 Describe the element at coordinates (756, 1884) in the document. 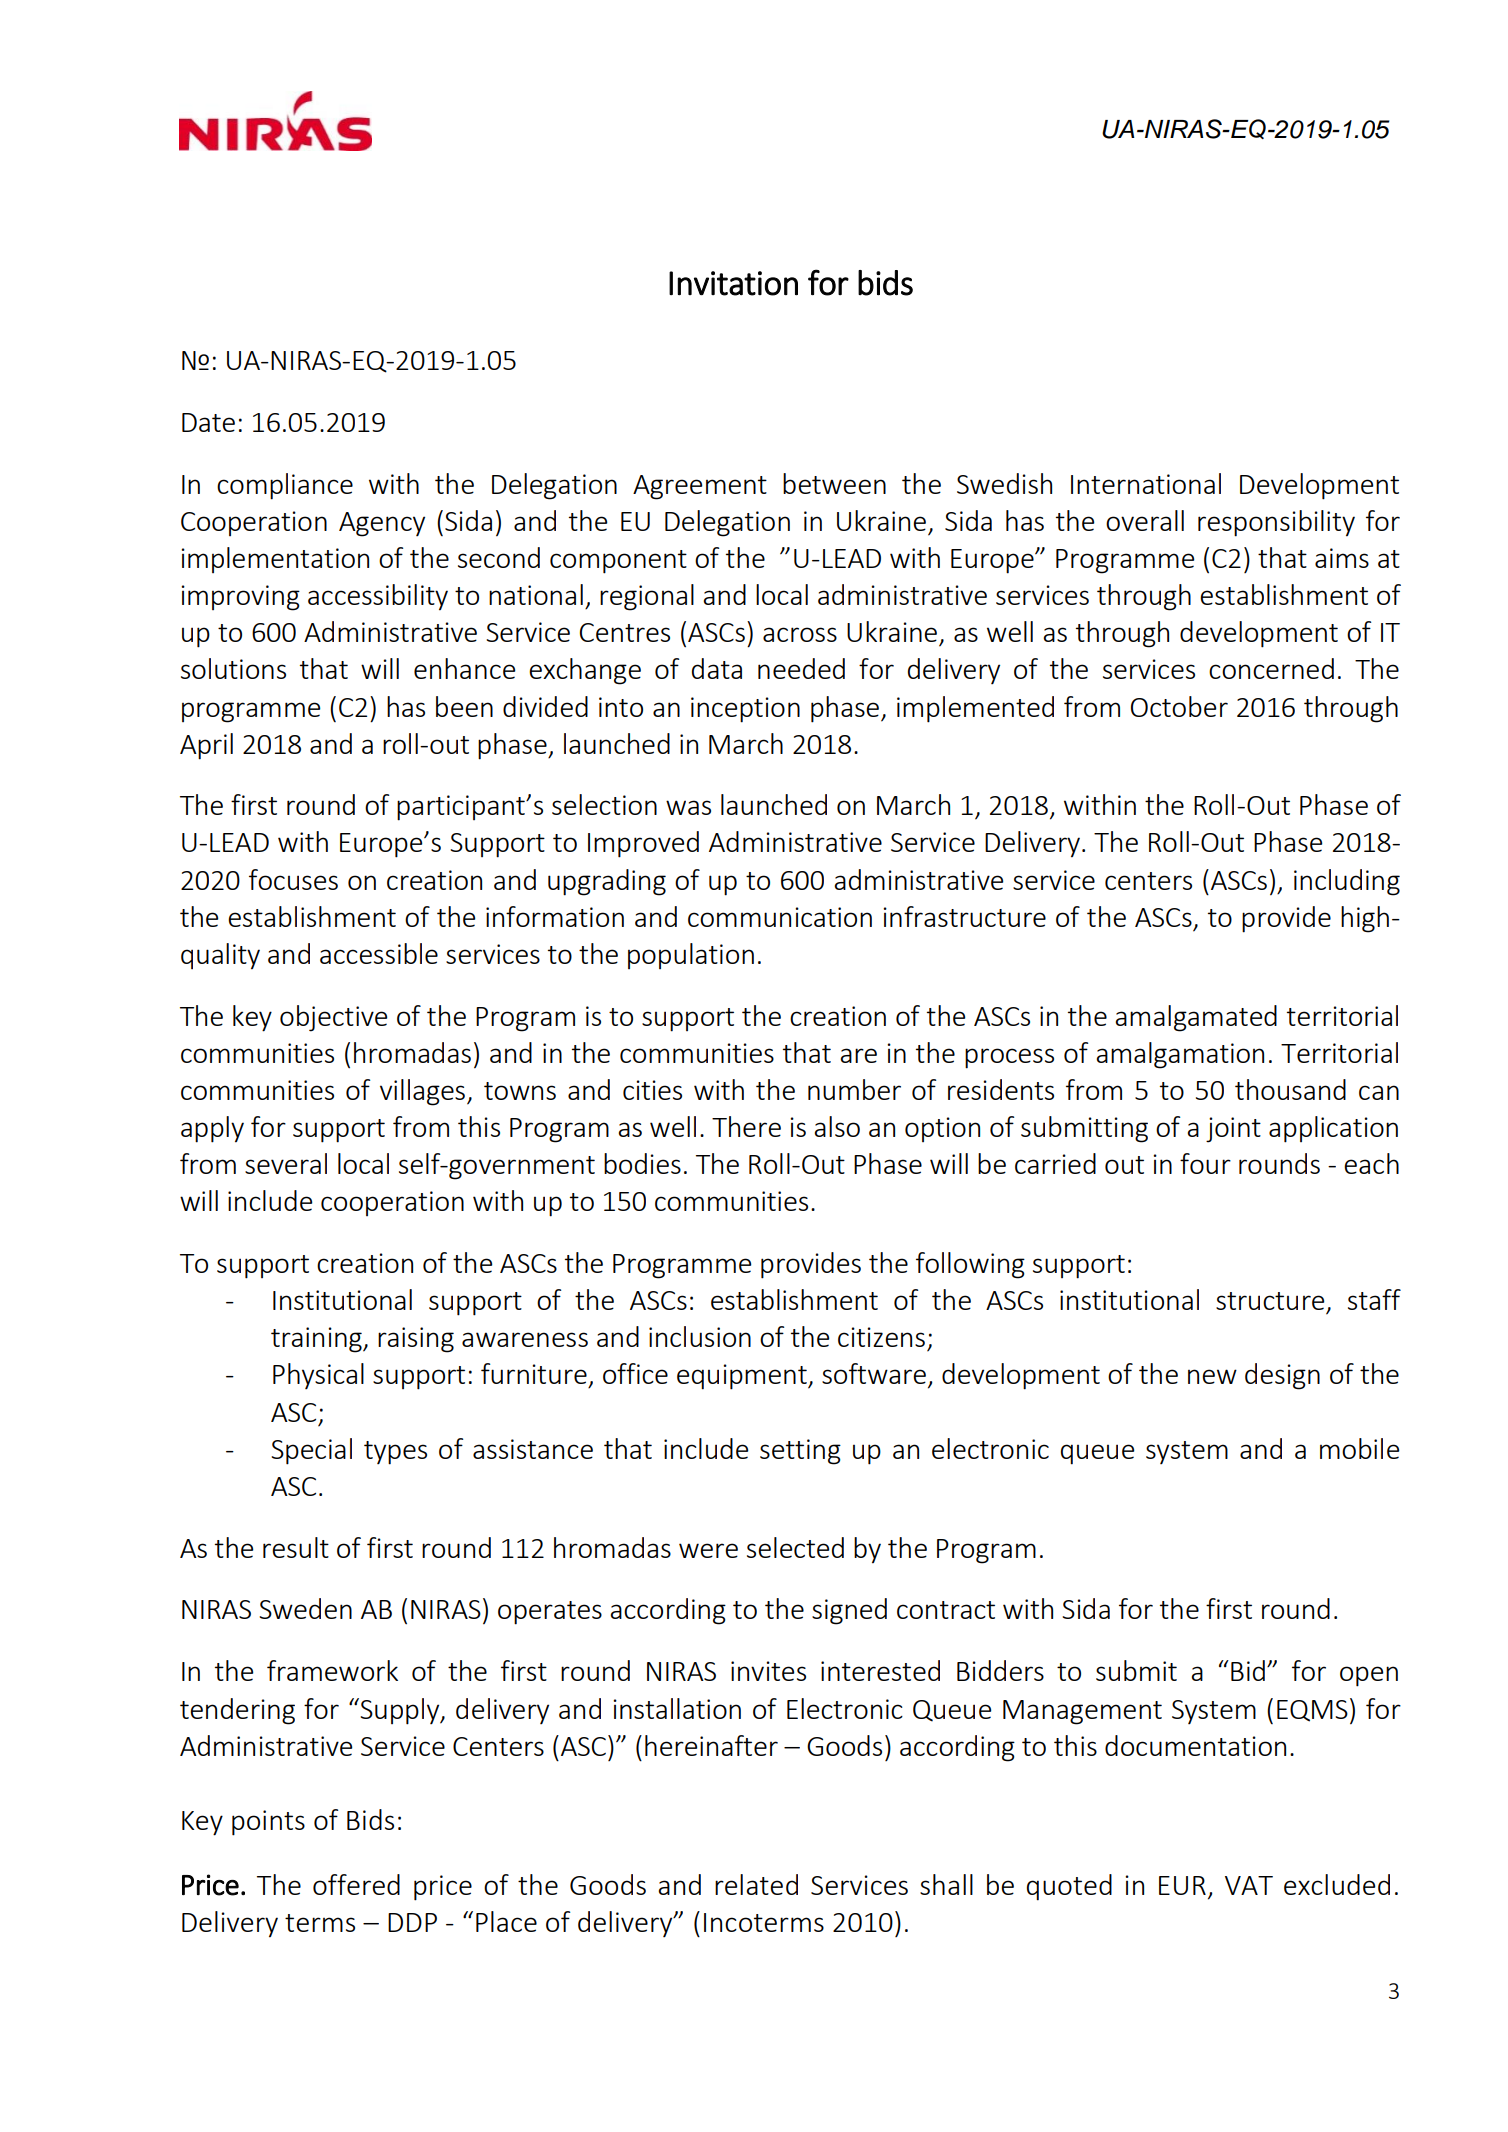

I see `related` at that location.
